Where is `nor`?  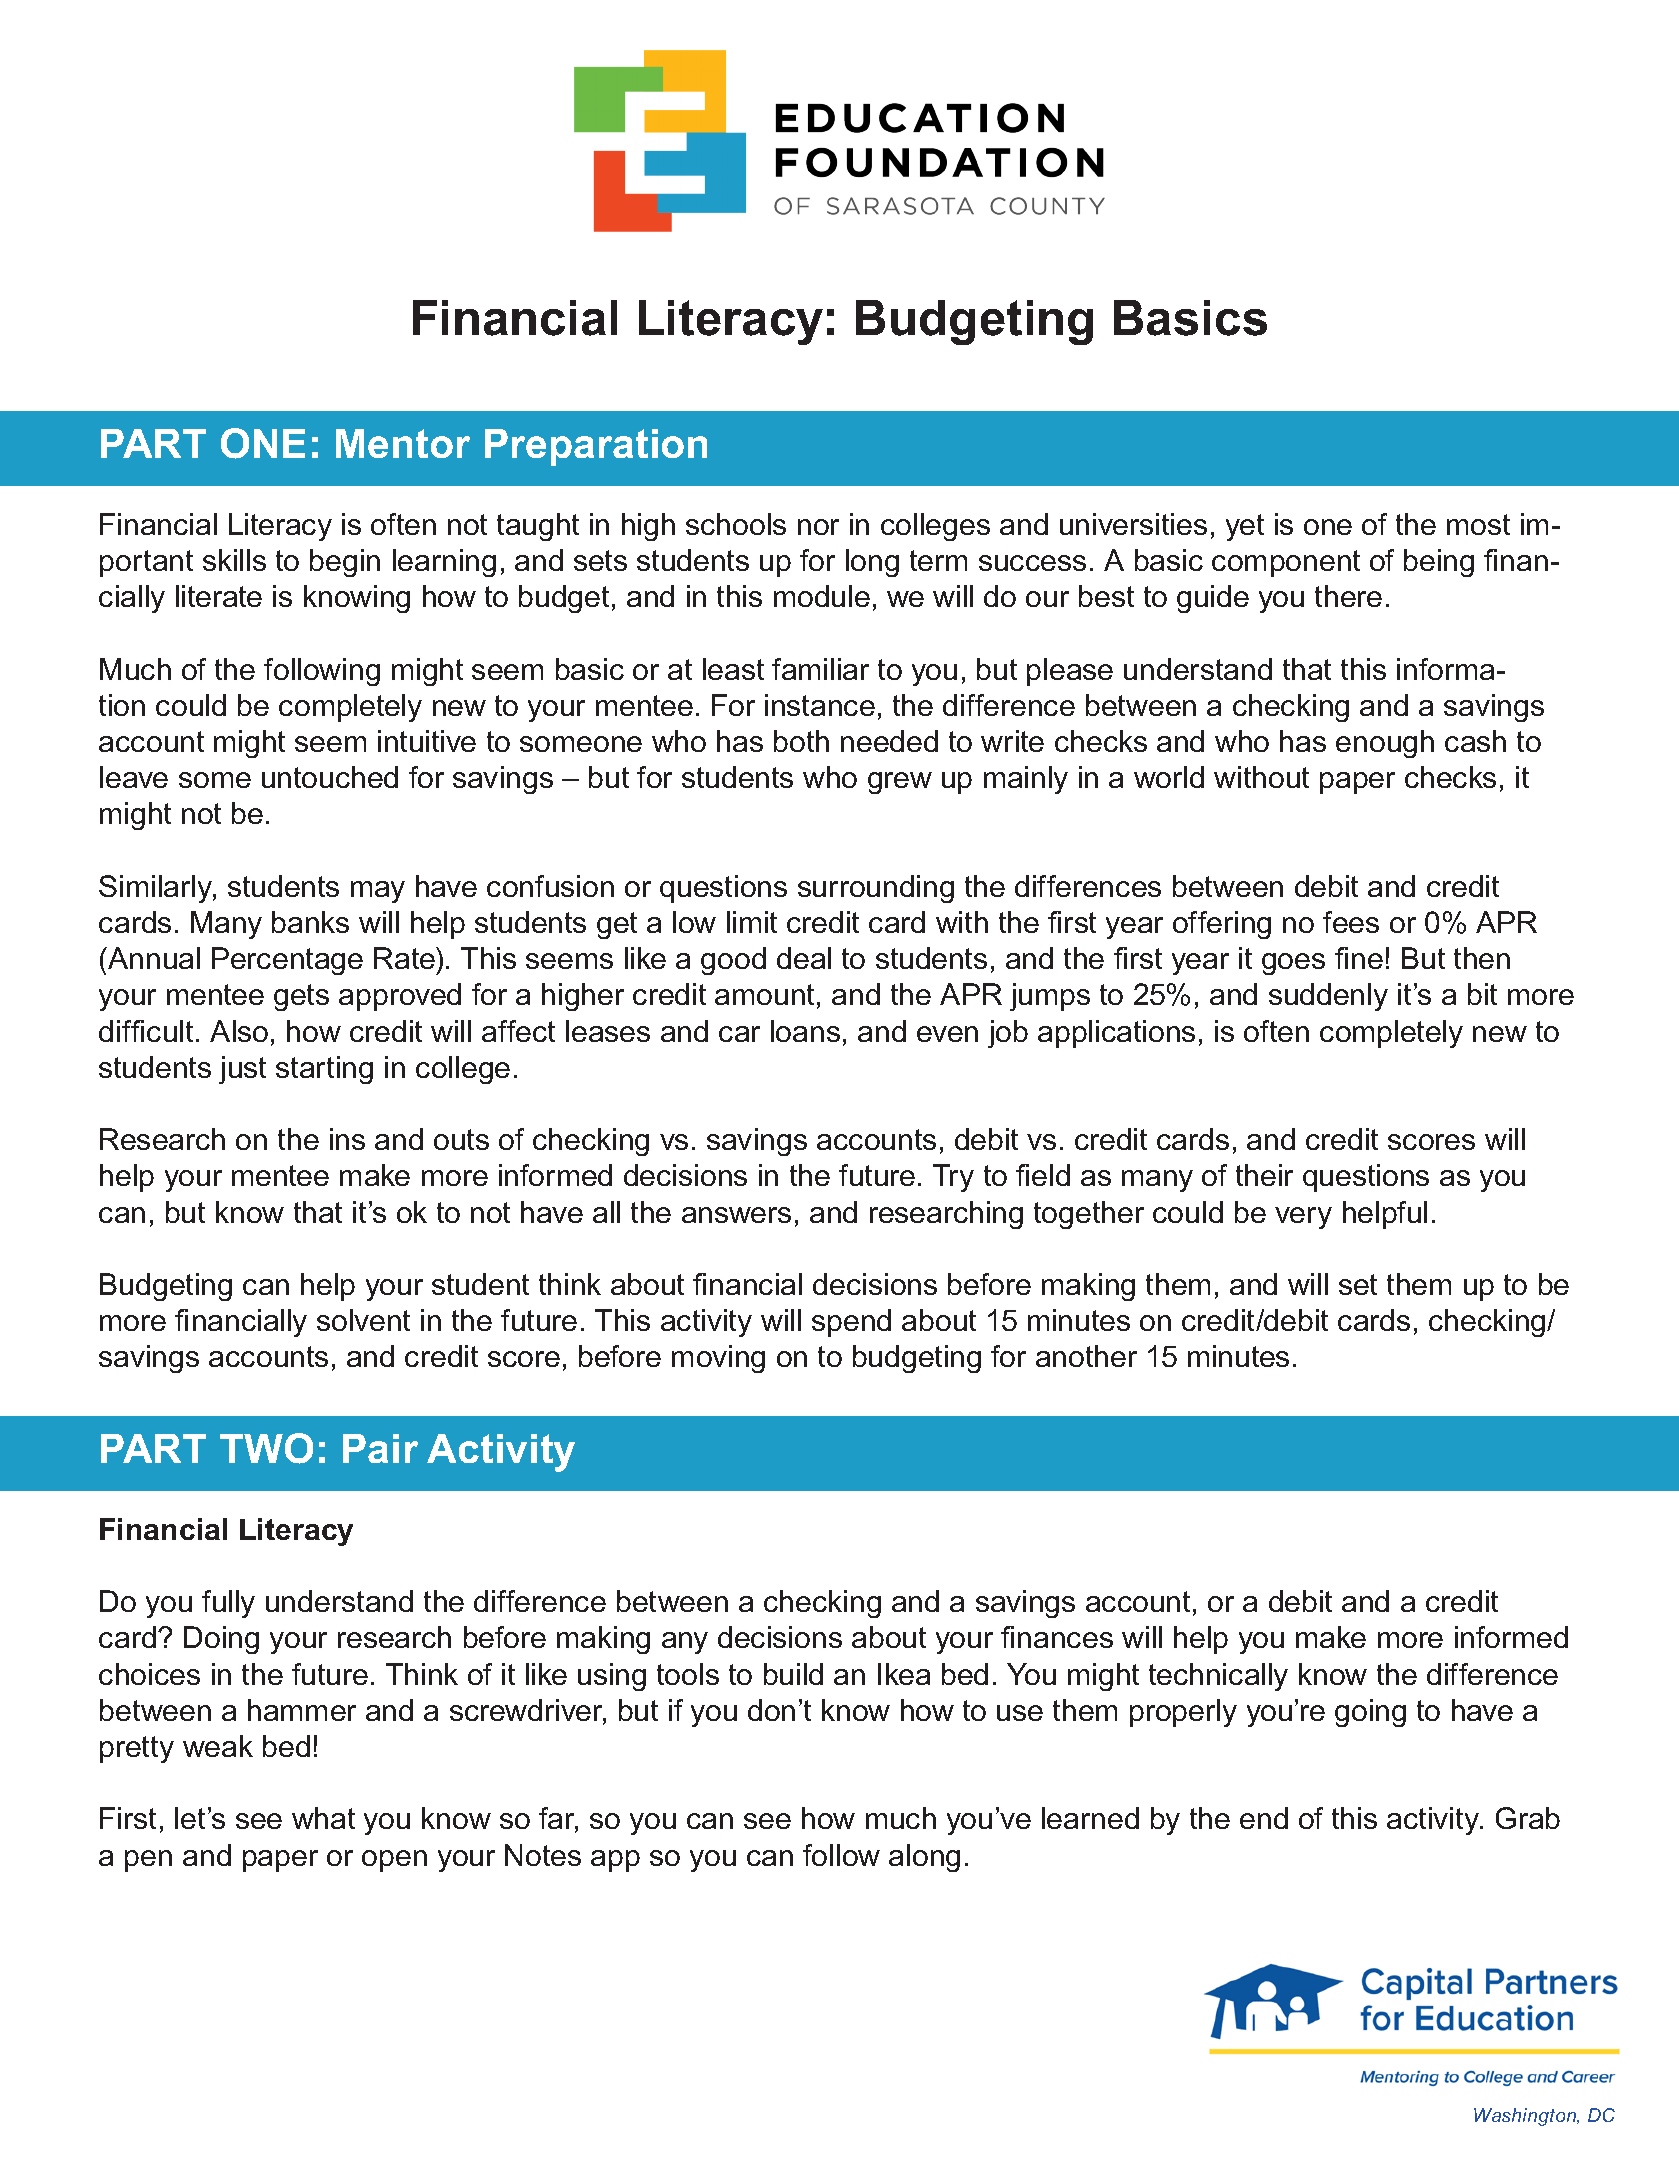 nor is located at coordinates (818, 527).
